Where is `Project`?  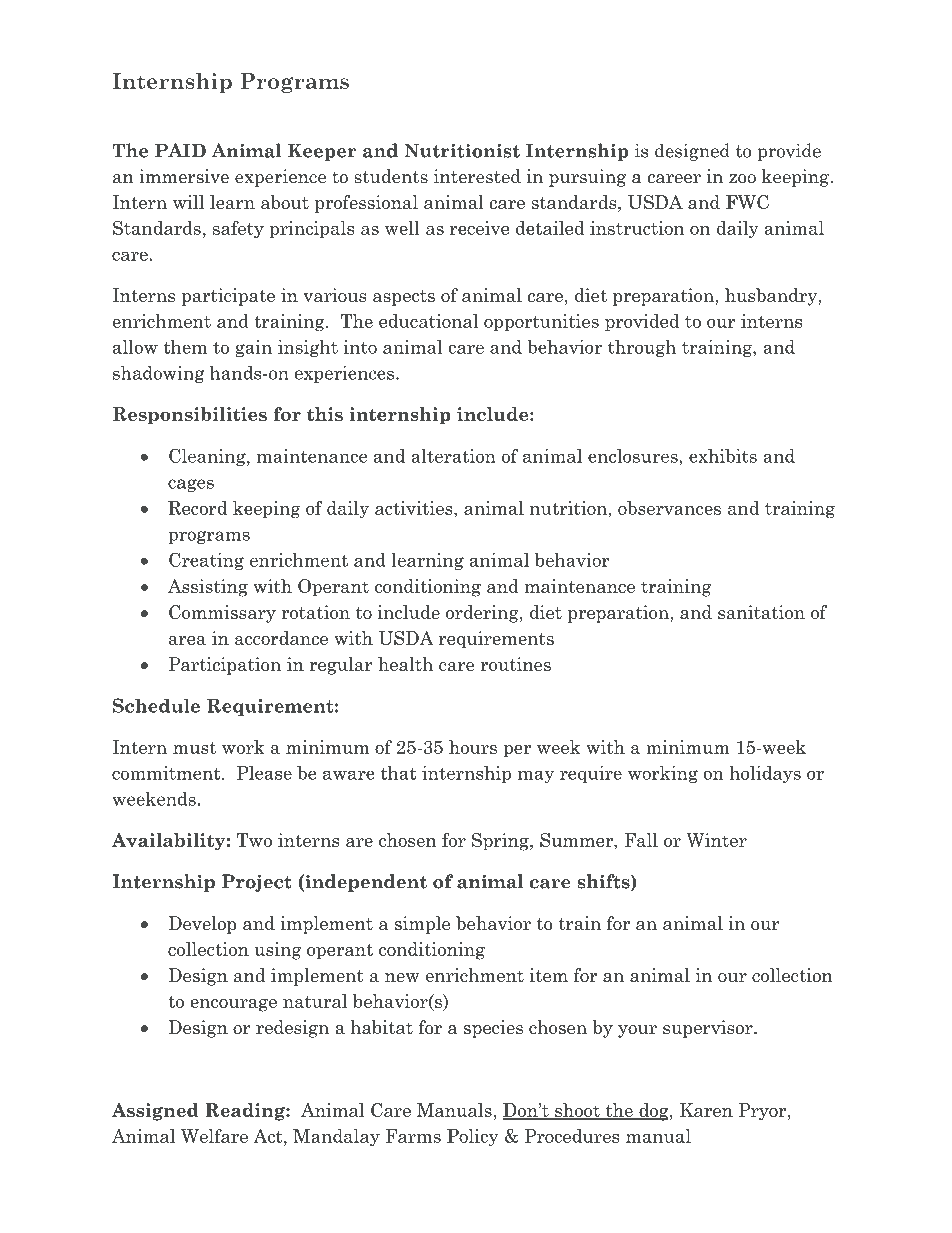
Project is located at coordinates (257, 883).
